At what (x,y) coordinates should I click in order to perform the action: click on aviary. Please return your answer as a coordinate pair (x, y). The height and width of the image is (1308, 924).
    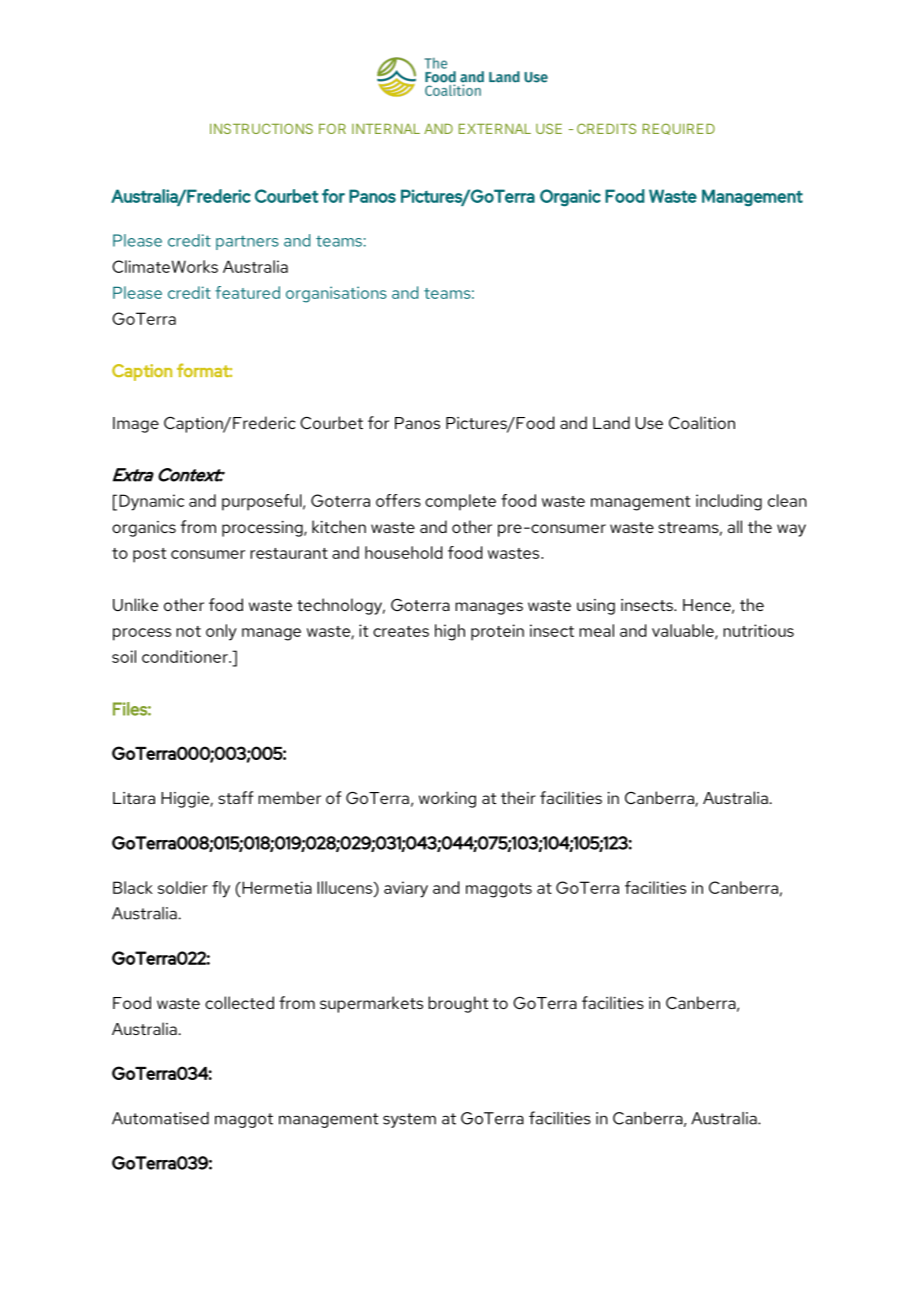
    Looking at the image, I should click on (406, 889).
